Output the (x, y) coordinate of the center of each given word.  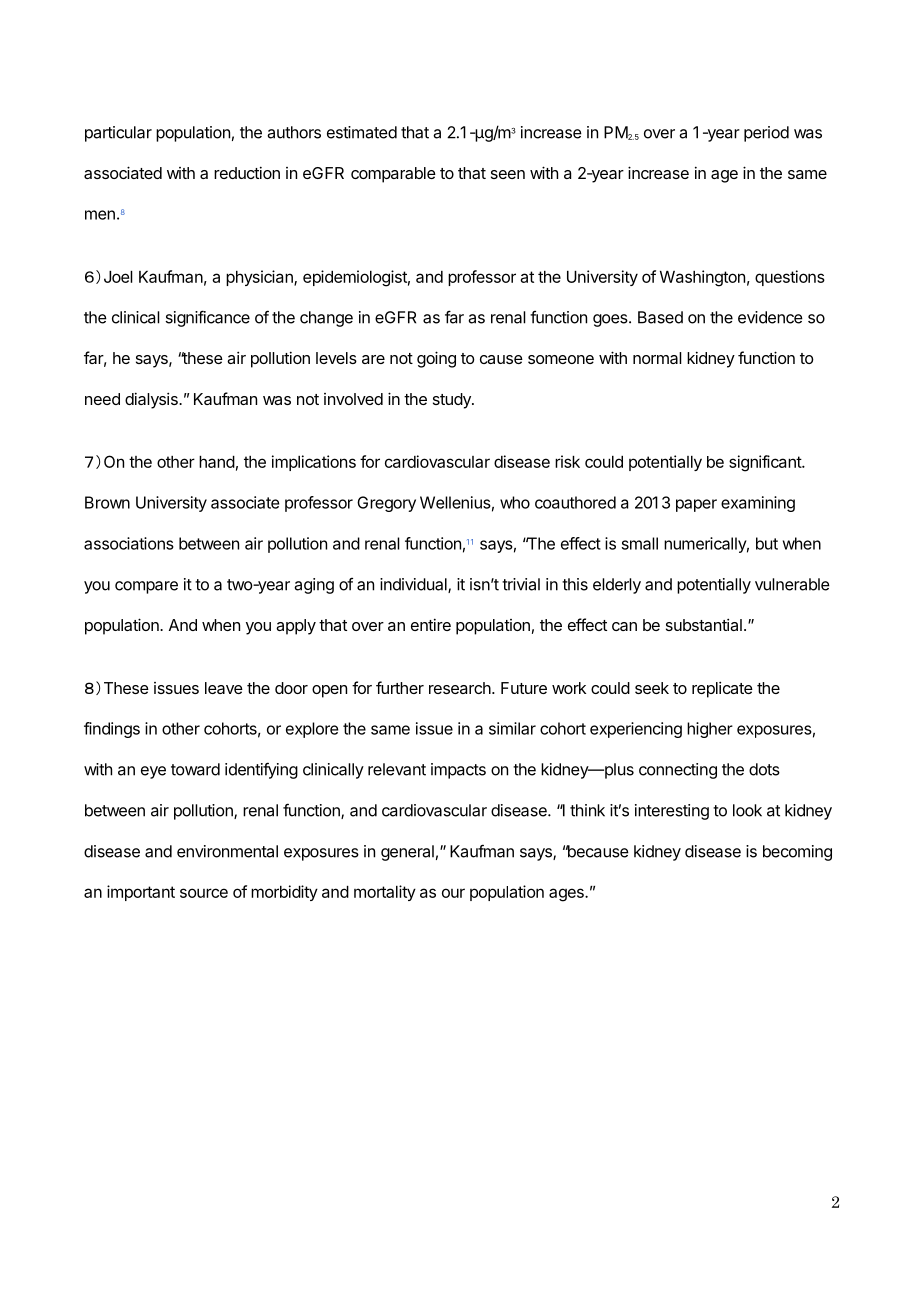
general (407, 853)
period (766, 134)
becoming (797, 853)
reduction (247, 172)
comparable (393, 175)
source (204, 893)
